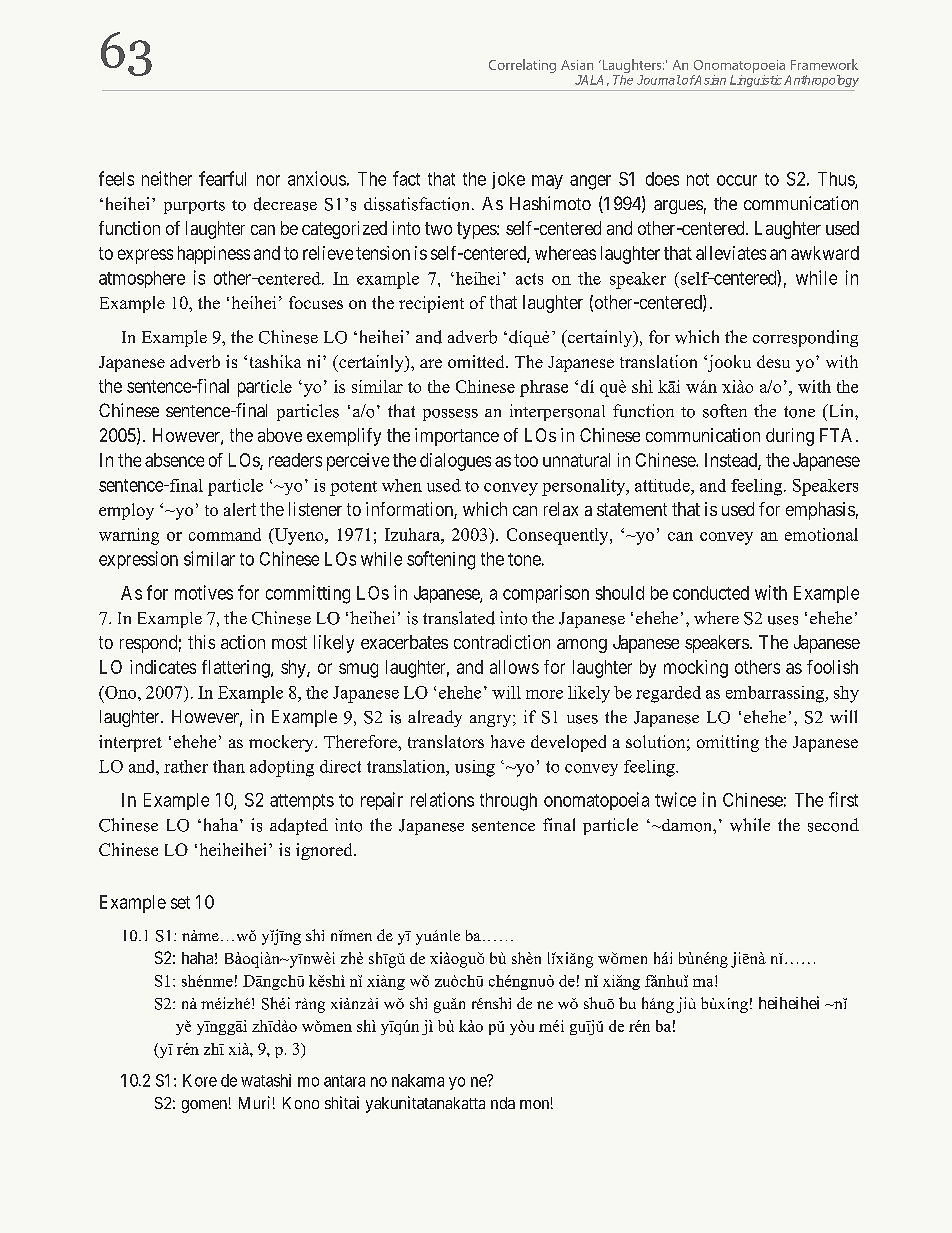  I want to click on omitted, so click(477, 361).
